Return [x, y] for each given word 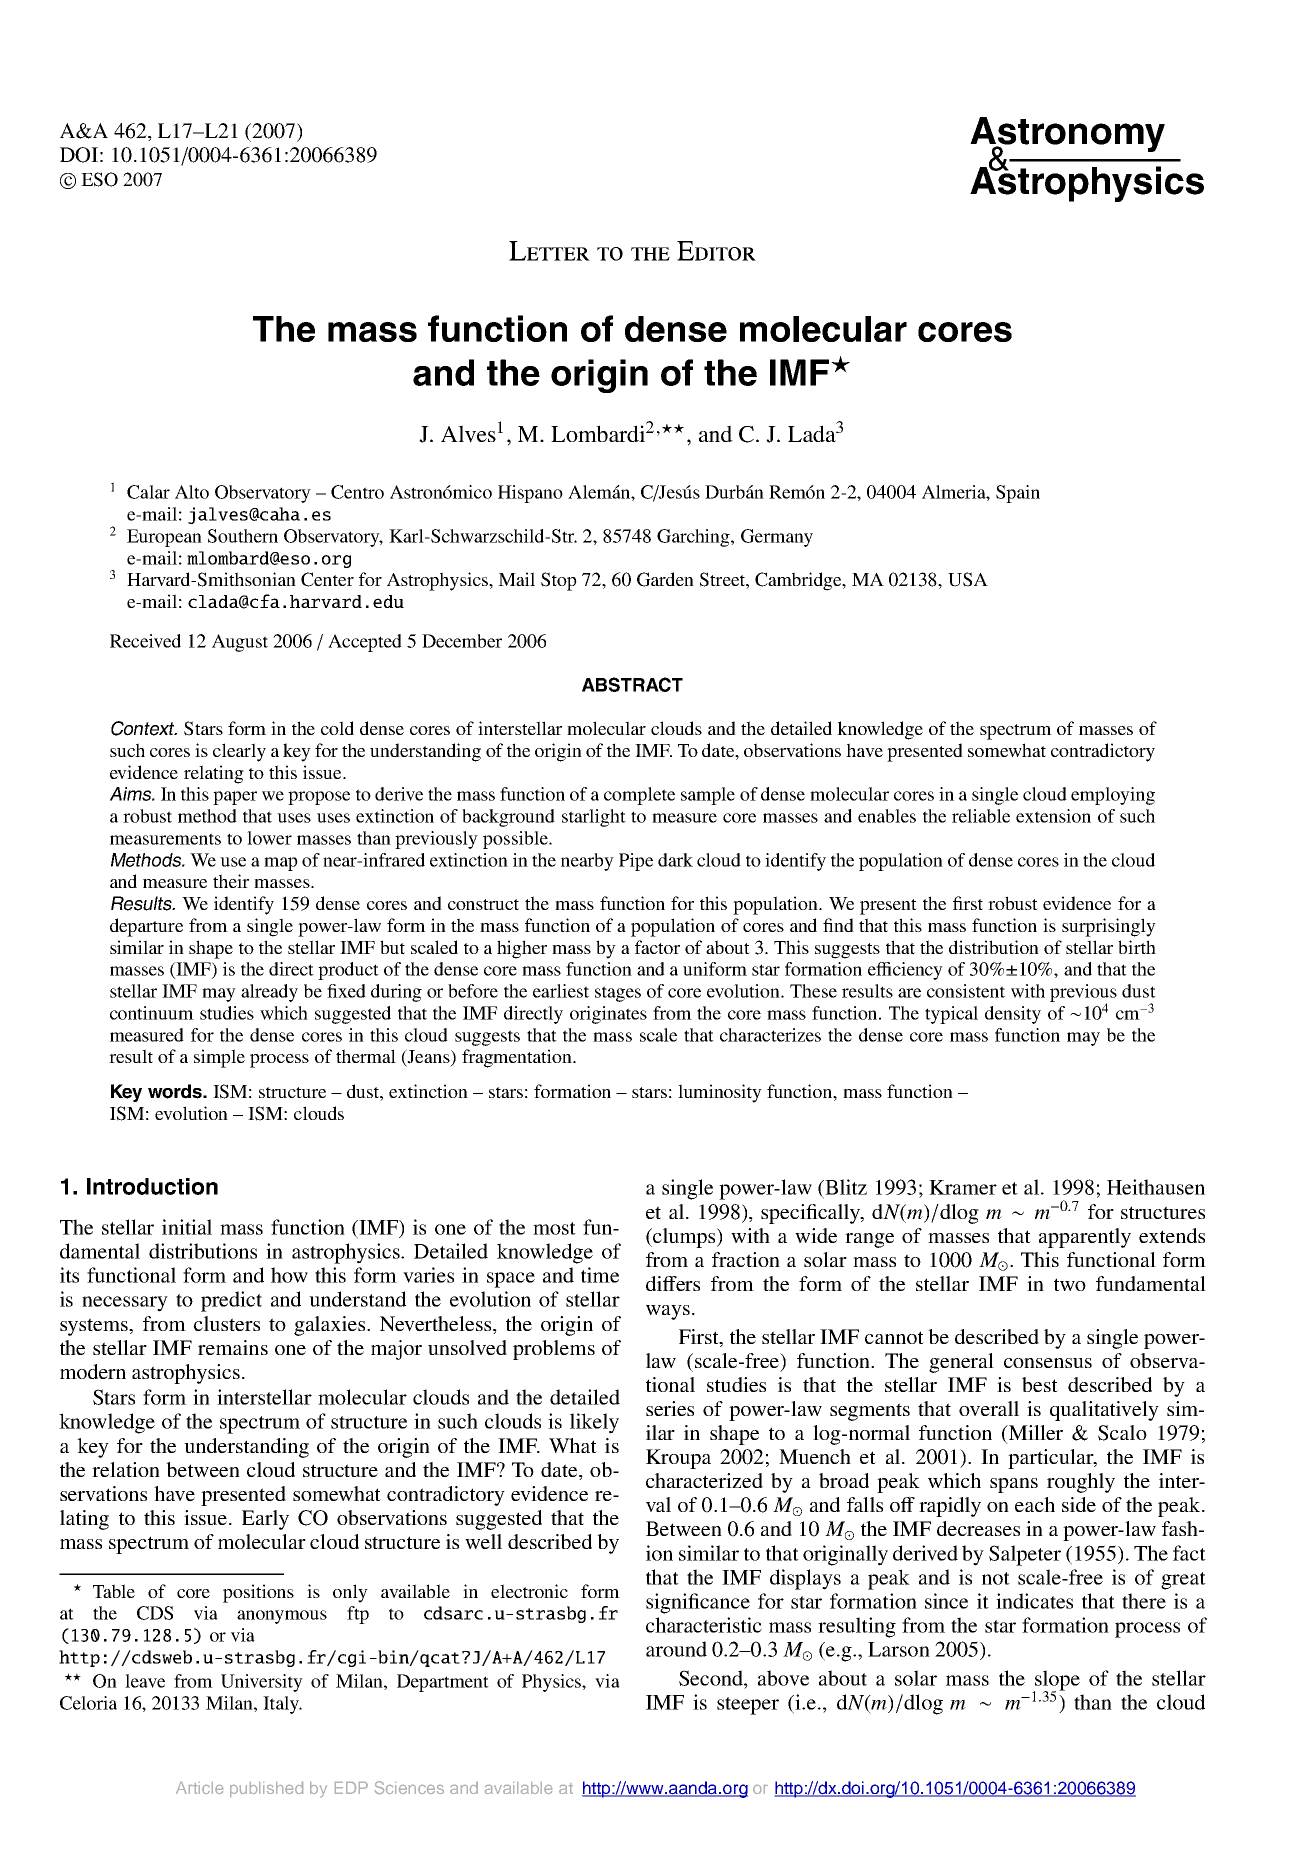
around [676, 1649]
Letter [549, 251]
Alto [192, 492]
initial [187, 1227]
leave [145, 1681]
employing [1113, 796]
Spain [1018, 494]
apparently [1085, 1238]
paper [235, 798]
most [554, 1228]
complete [639, 796]
